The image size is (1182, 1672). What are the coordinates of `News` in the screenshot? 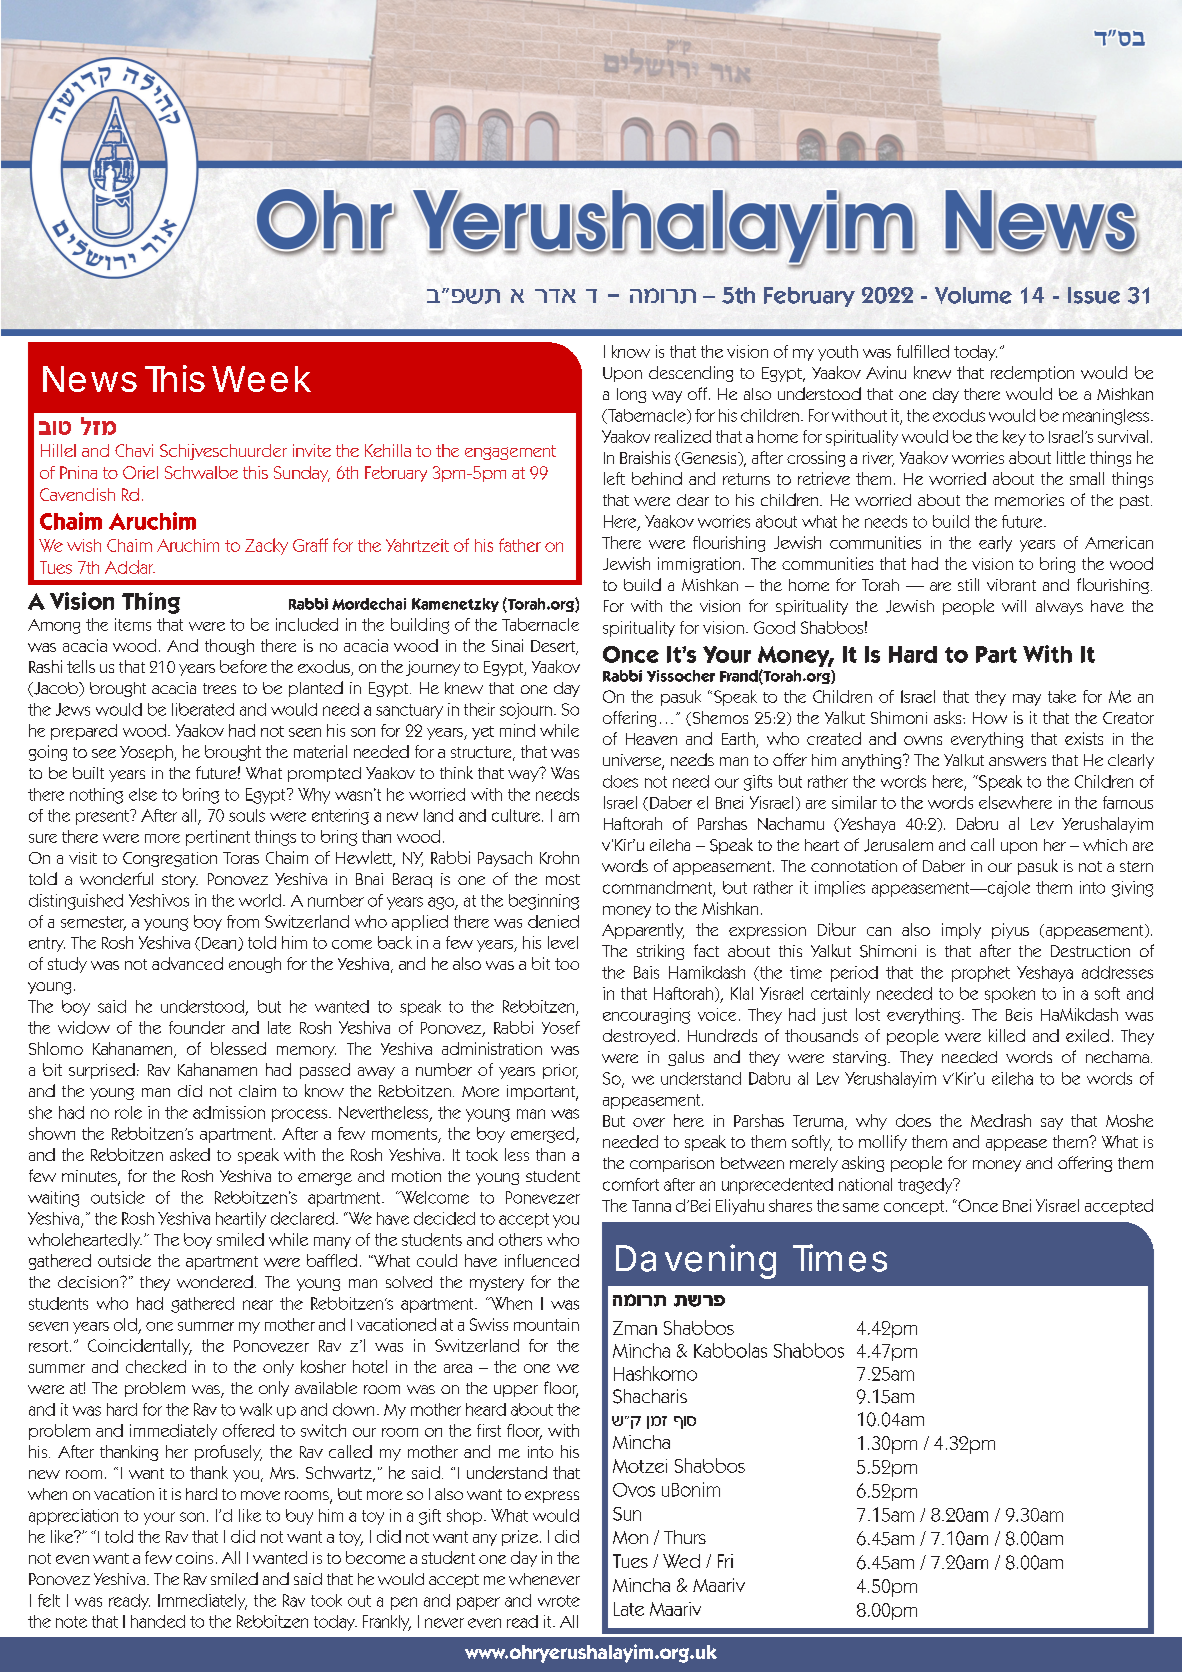 It's located at (90, 379).
